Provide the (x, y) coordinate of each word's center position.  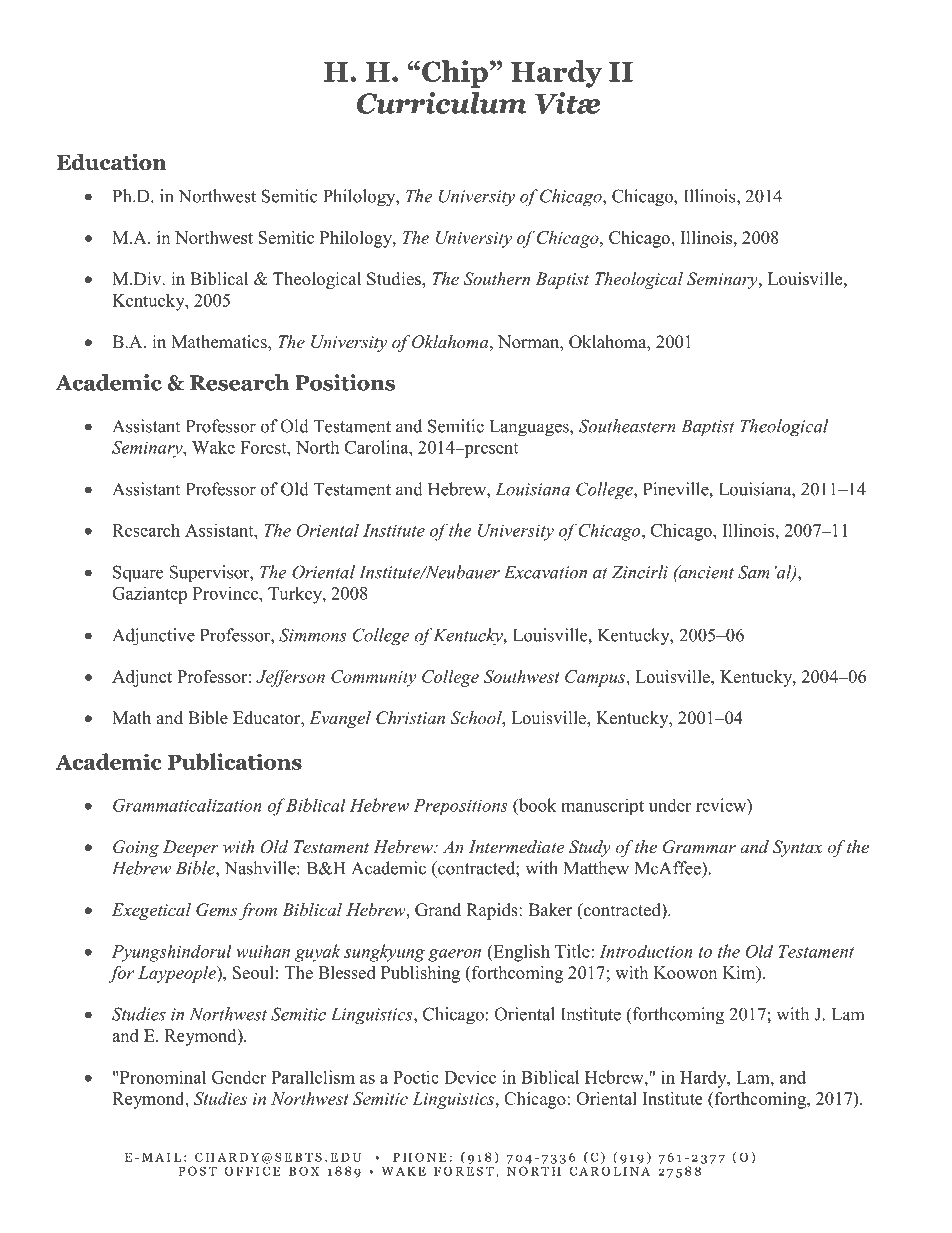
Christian (410, 718)
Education (111, 162)
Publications (234, 761)
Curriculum (441, 103)
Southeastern (627, 426)
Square (138, 573)
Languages (530, 428)
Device (470, 1077)
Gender (239, 1077)
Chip (455, 74)
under (670, 805)
